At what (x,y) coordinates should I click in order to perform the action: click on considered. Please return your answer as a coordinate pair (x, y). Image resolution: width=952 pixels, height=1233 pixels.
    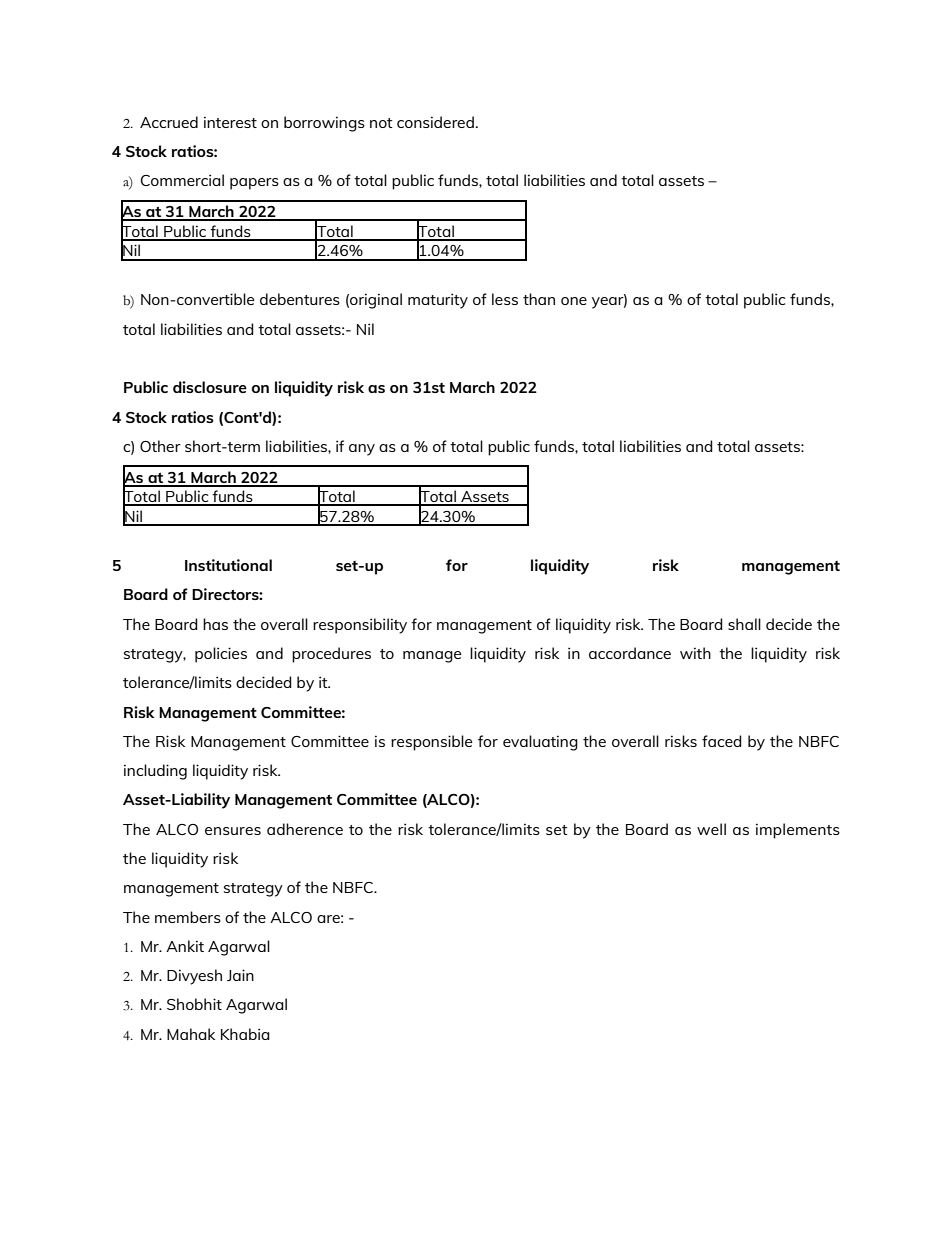
    Looking at the image, I should click on (435, 122).
